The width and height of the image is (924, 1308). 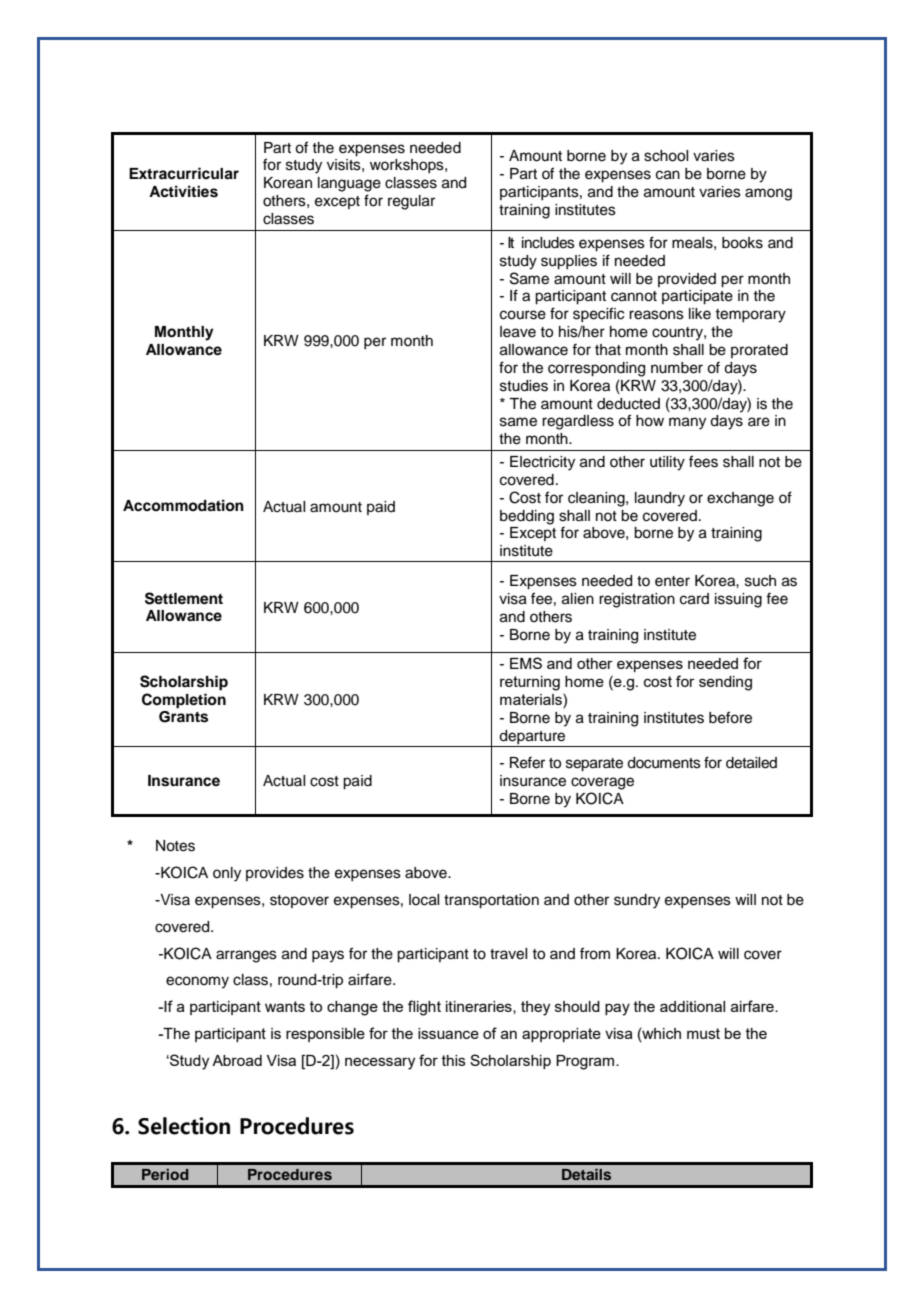 I want to click on Accommodation, so click(x=183, y=505).
